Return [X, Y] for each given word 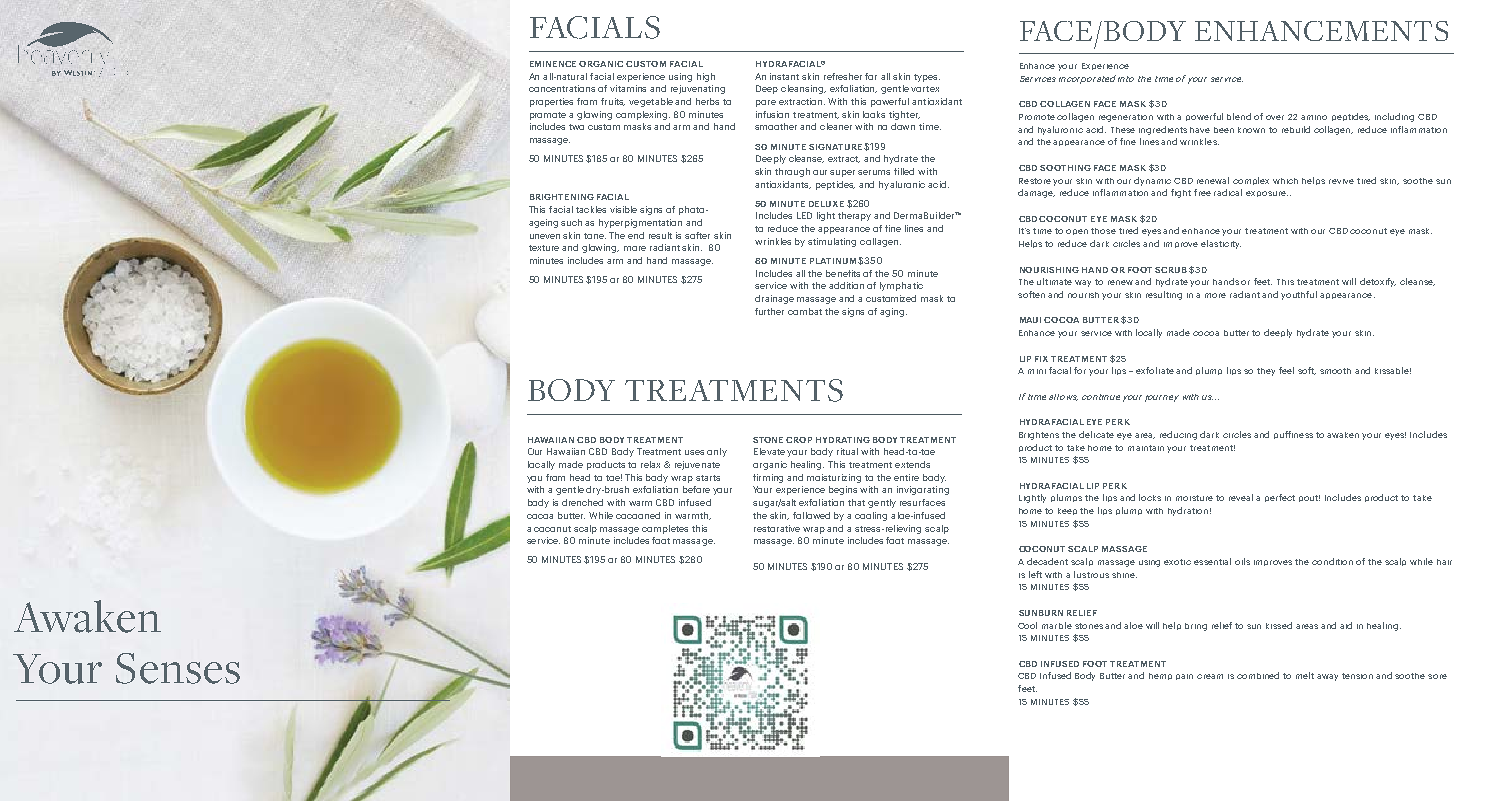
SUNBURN [1041, 613]
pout [1309, 498]
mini [1037, 371]
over [1275, 117]
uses [694, 452]
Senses [178, 668]
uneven [545, 236]
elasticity [1221, 244]
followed [811, 515]
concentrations [562, 88]
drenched [582, 502]
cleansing [803, 89]
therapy [854, 216]
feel [1286, 370]
